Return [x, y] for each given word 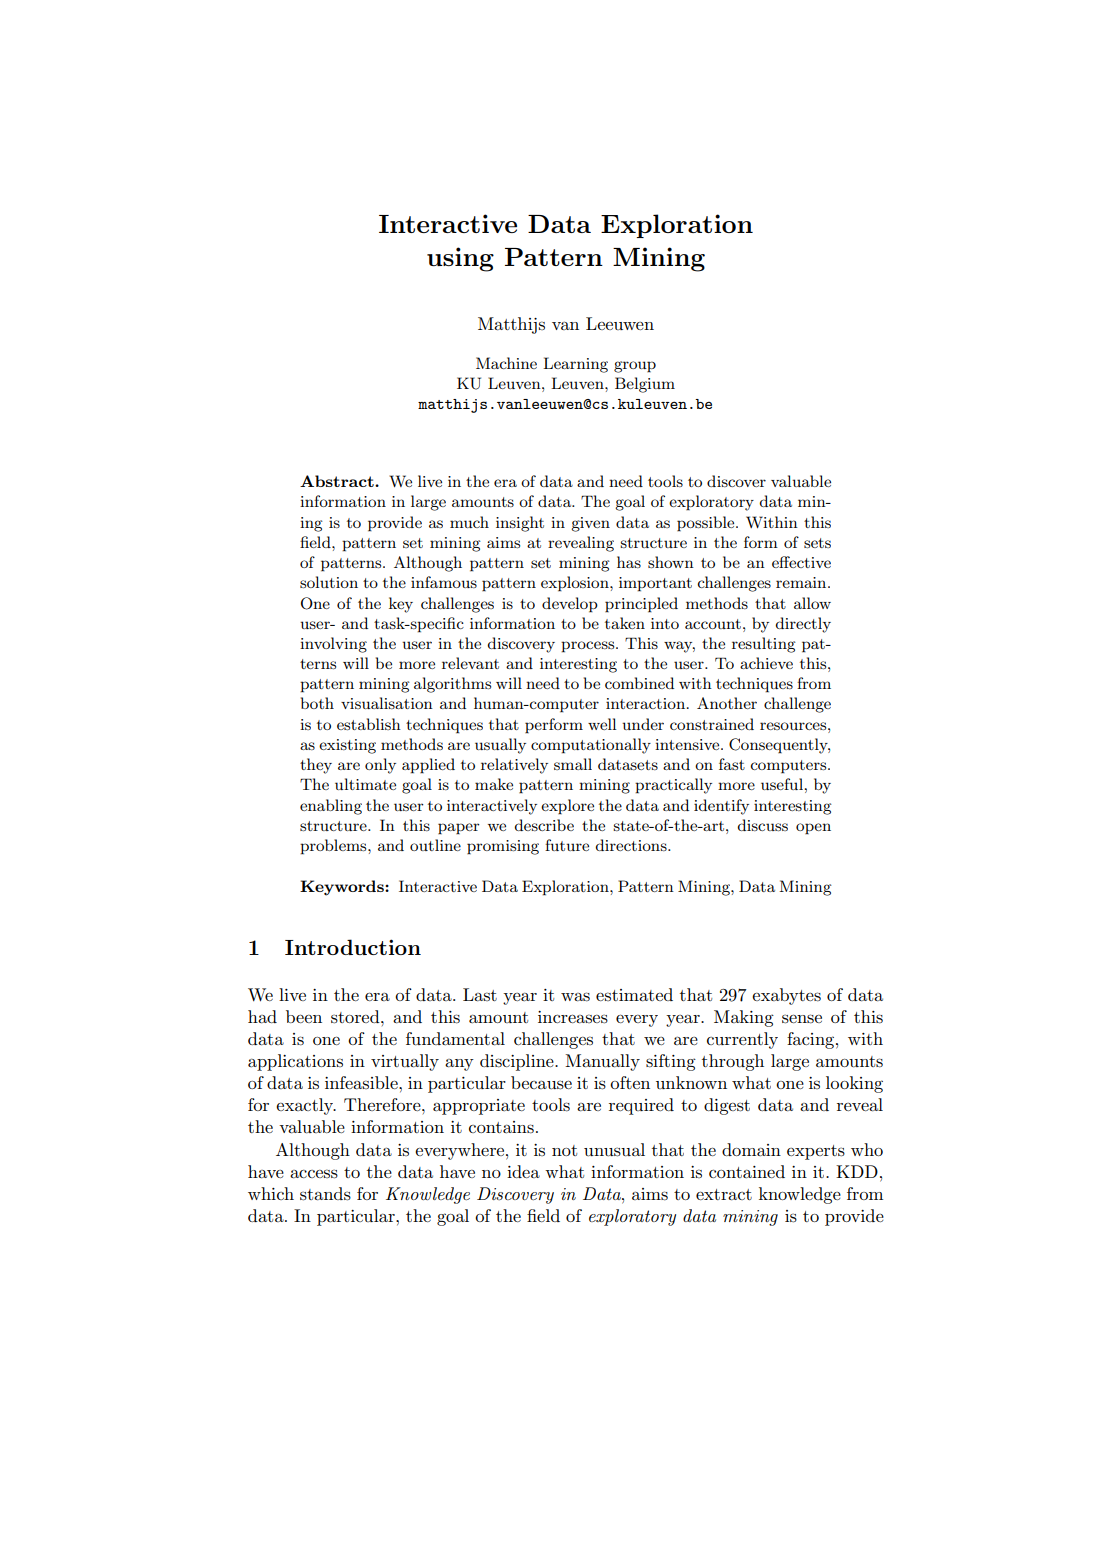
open [813, 828]
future [567, 845]
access [314, 1174]
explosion [576, 584]
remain [802, 582]
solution [329, 582]
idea [523, 1171]
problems [334, 847]
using [460, 259]
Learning [575, 365]
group [635, 367]
